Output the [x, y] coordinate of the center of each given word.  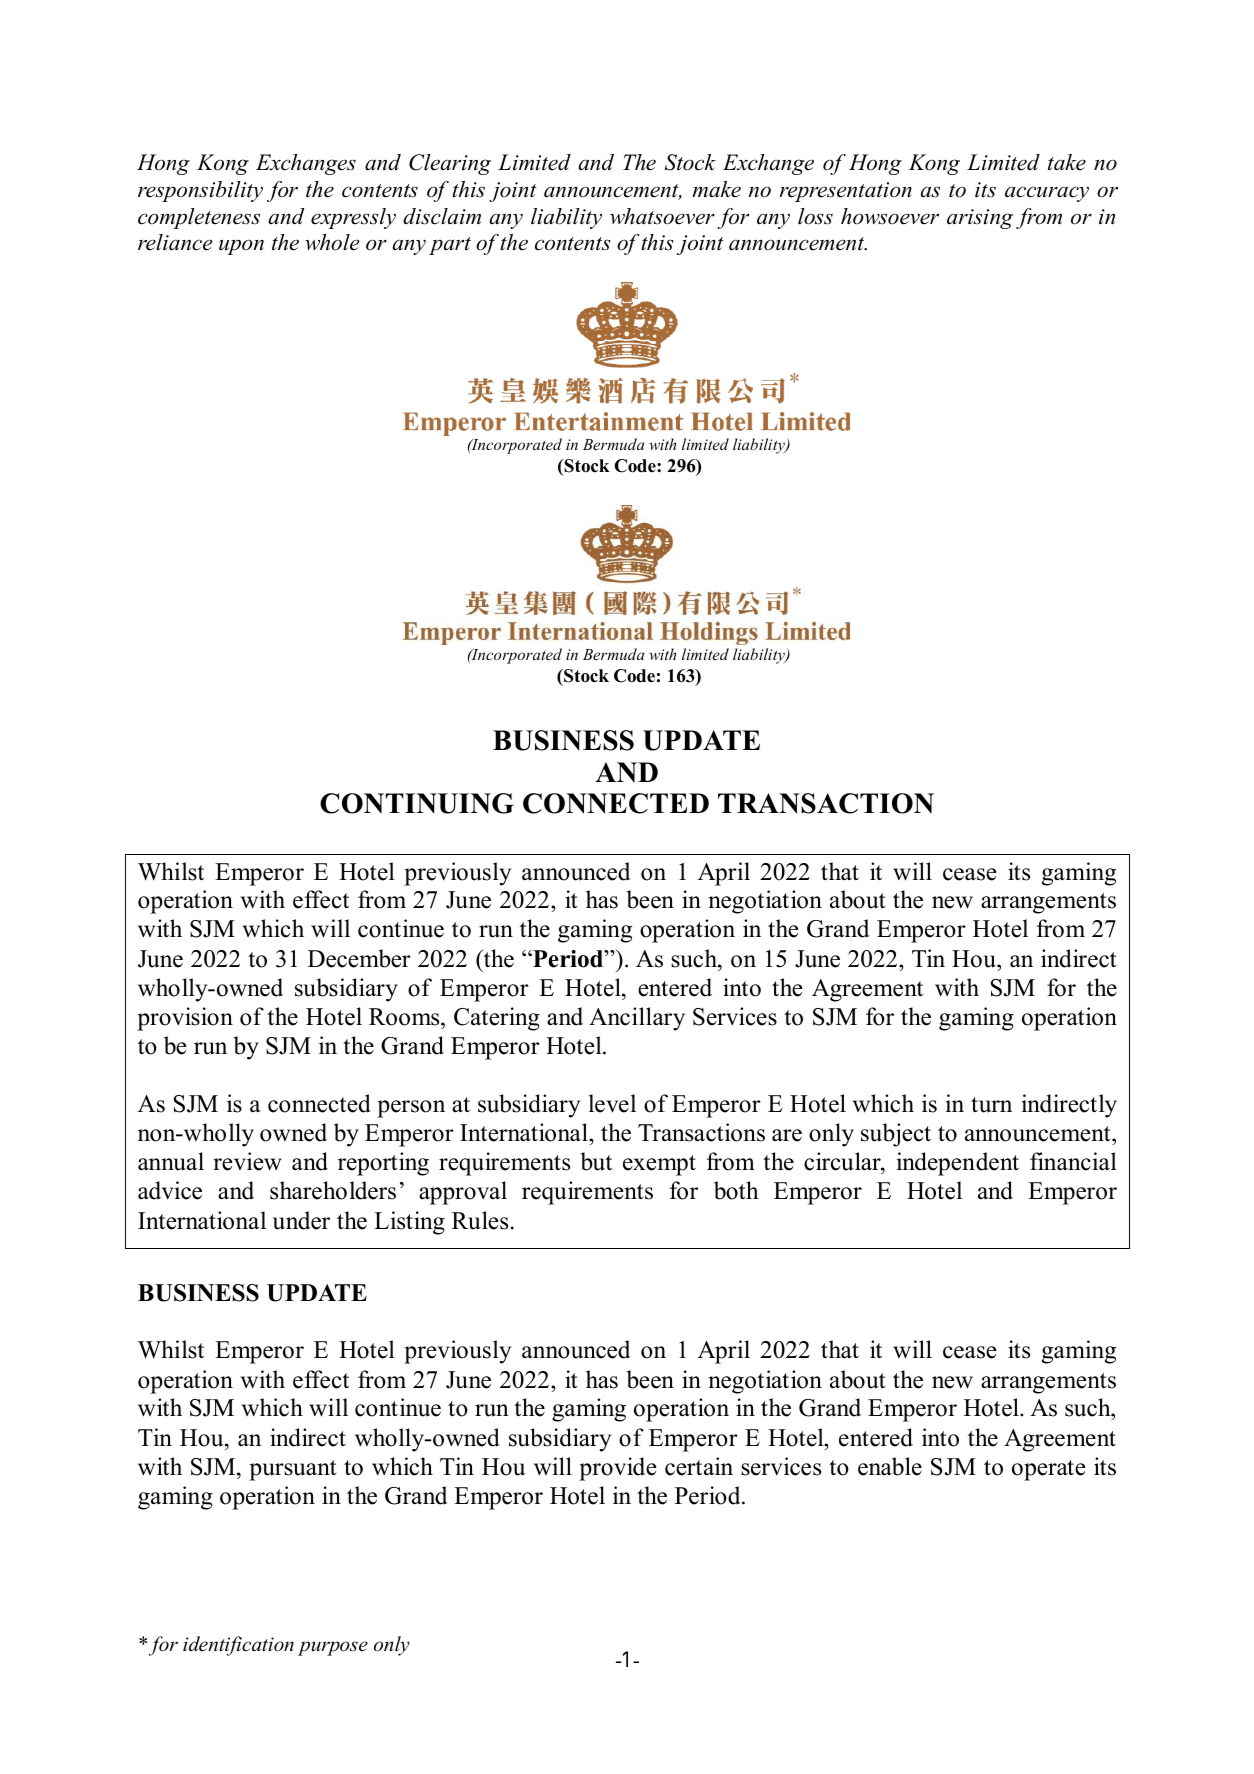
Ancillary [637, 1019]
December [359, 958]
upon [241, 247]
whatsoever [662, 216]
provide [618, 1469]
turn [991, 1105]
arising [980, 219]
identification [238, 1646]
